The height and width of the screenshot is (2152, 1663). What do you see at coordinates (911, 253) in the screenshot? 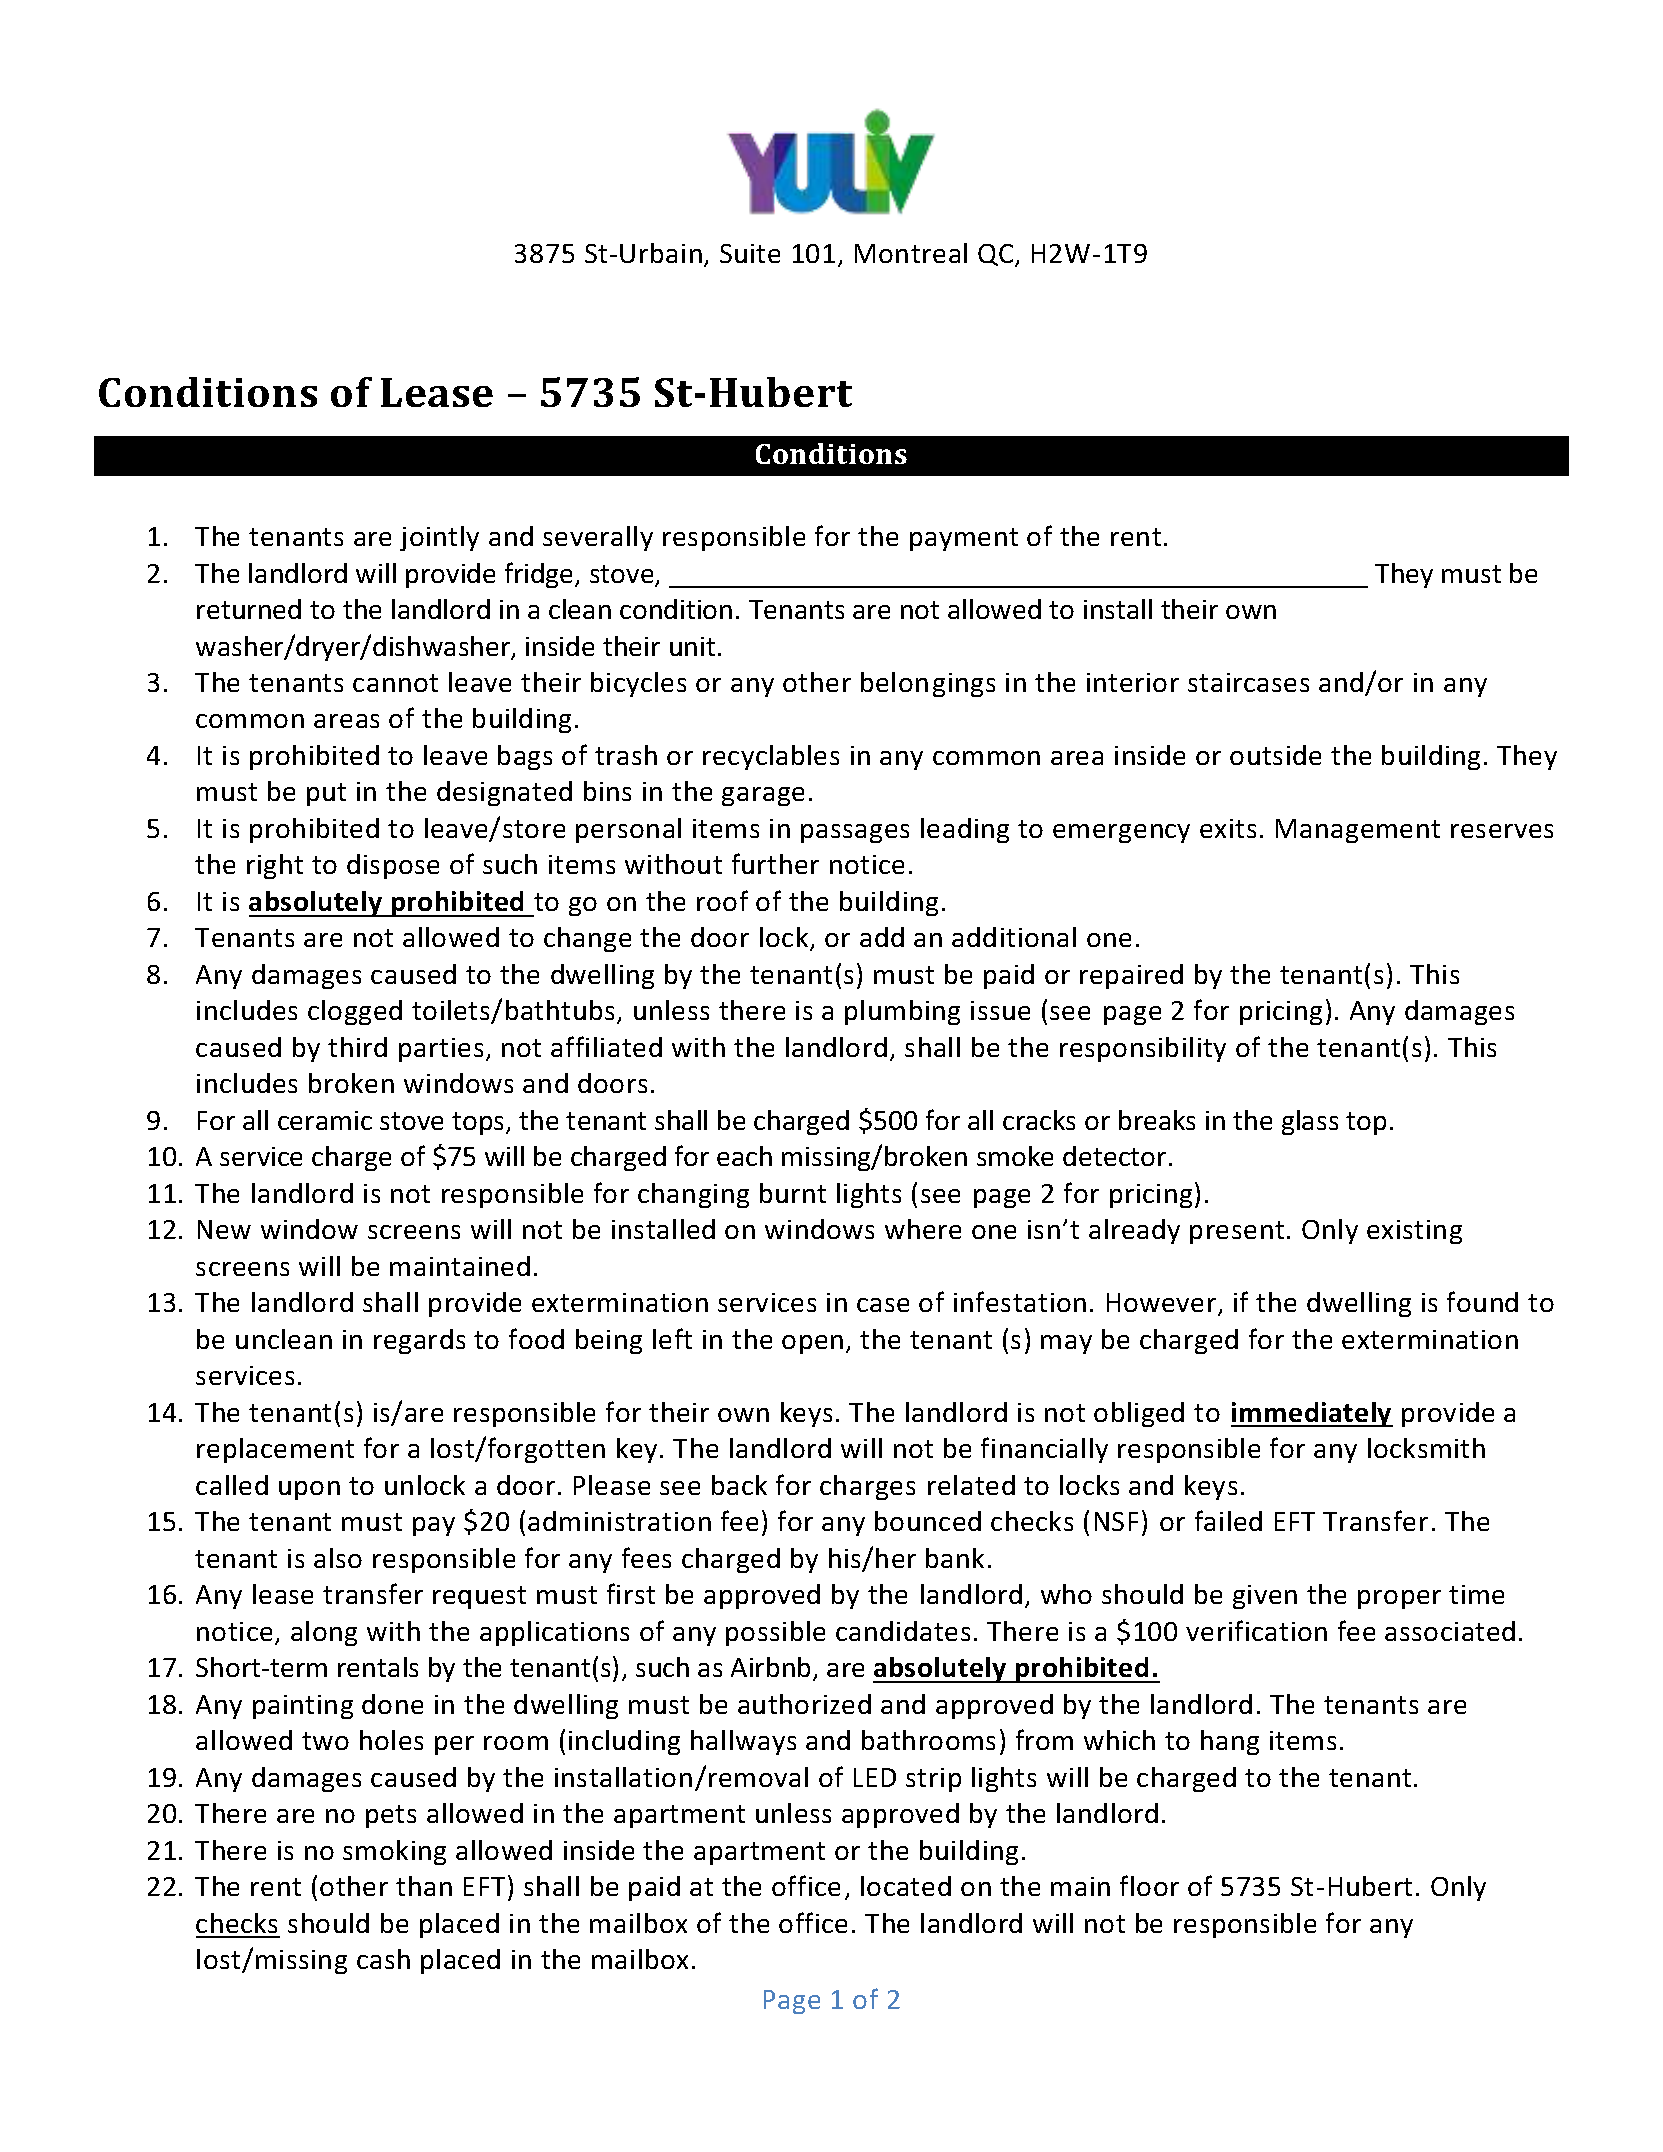
I see `Montreal` at bounding box center [911, 253].
